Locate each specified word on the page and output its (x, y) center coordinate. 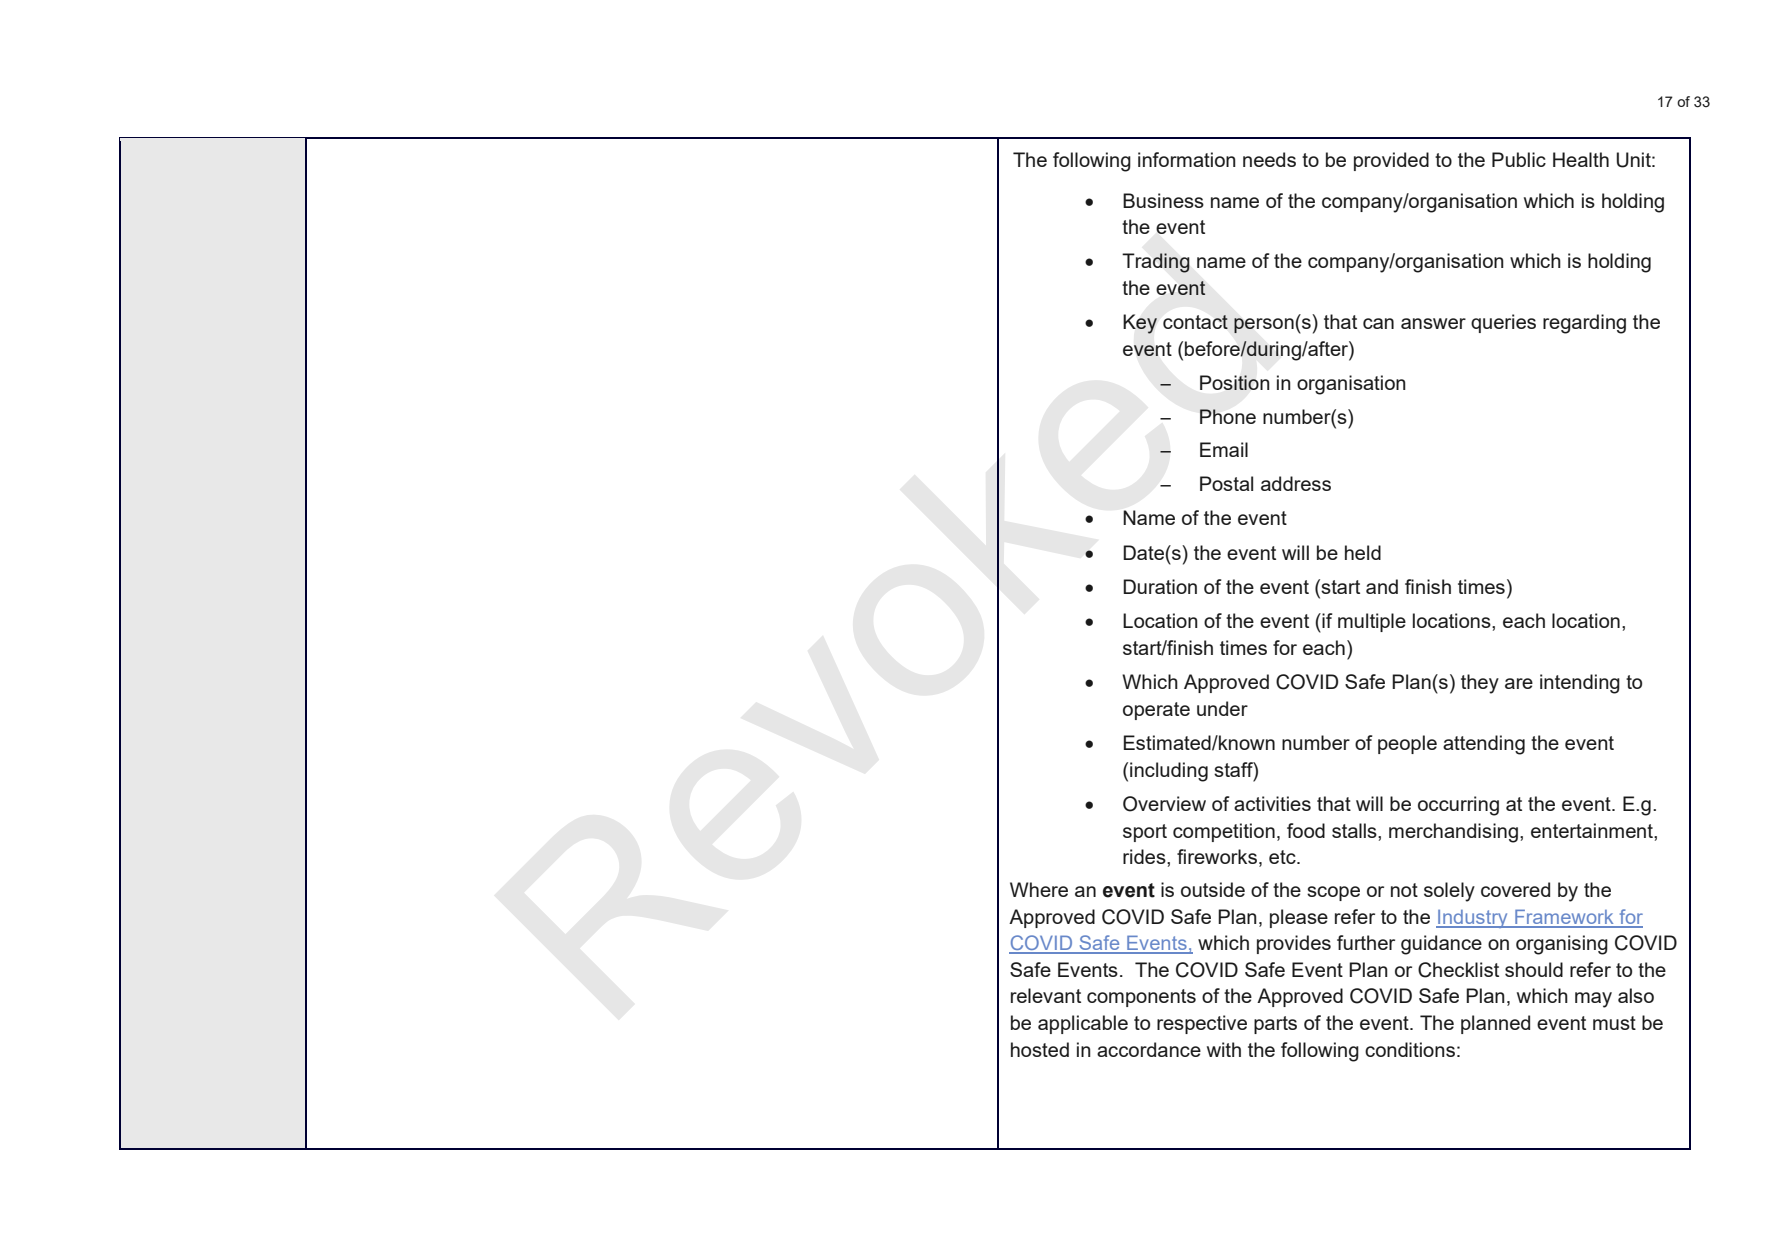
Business (1163, 200)
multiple (1372, 622)
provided (1391, 161)
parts (1275, 1025)
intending (1580, 684)
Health (1581, 159)
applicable (1083, 1024)
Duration (1160, 586)
